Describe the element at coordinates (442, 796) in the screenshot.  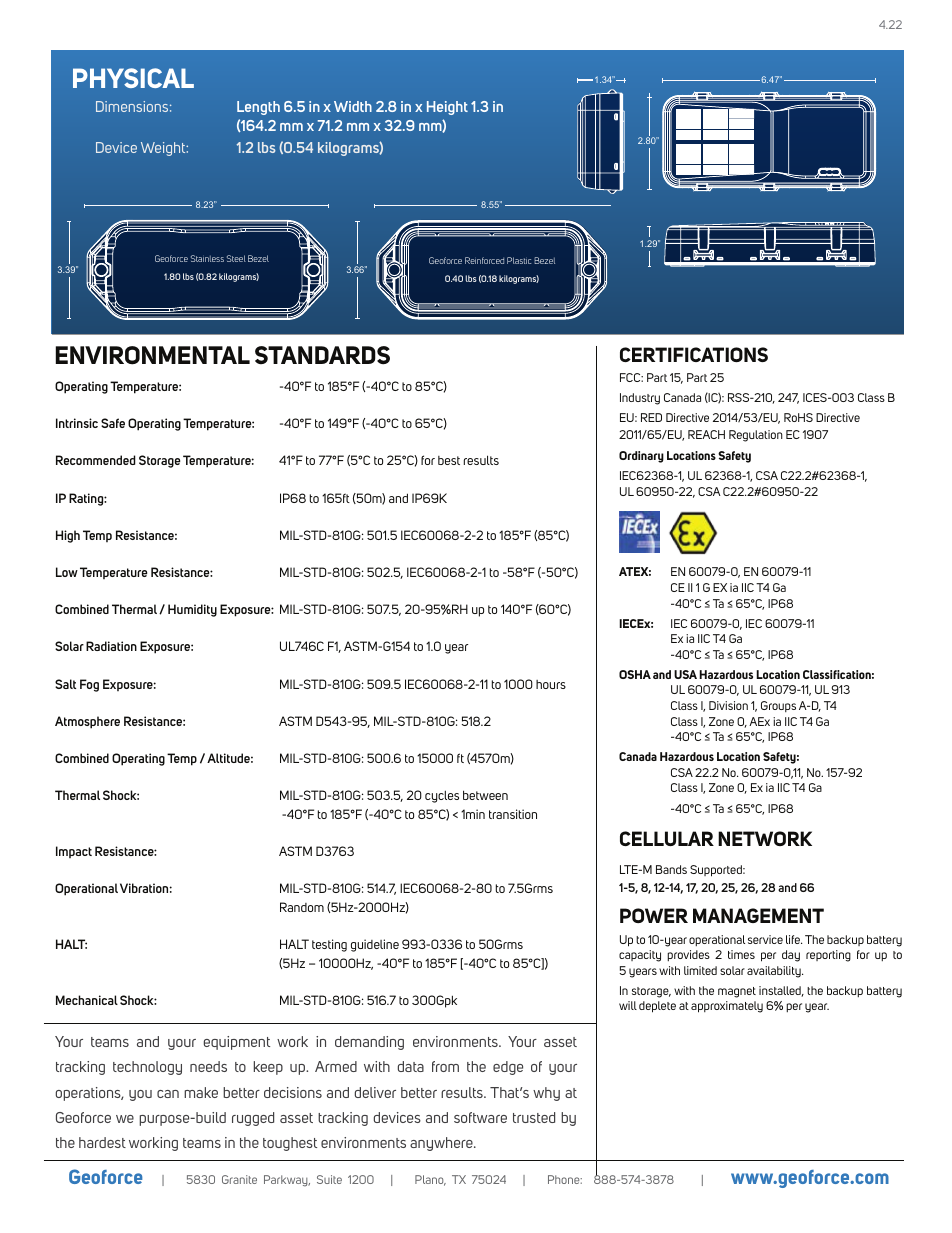
I see `cycles` at that location.
